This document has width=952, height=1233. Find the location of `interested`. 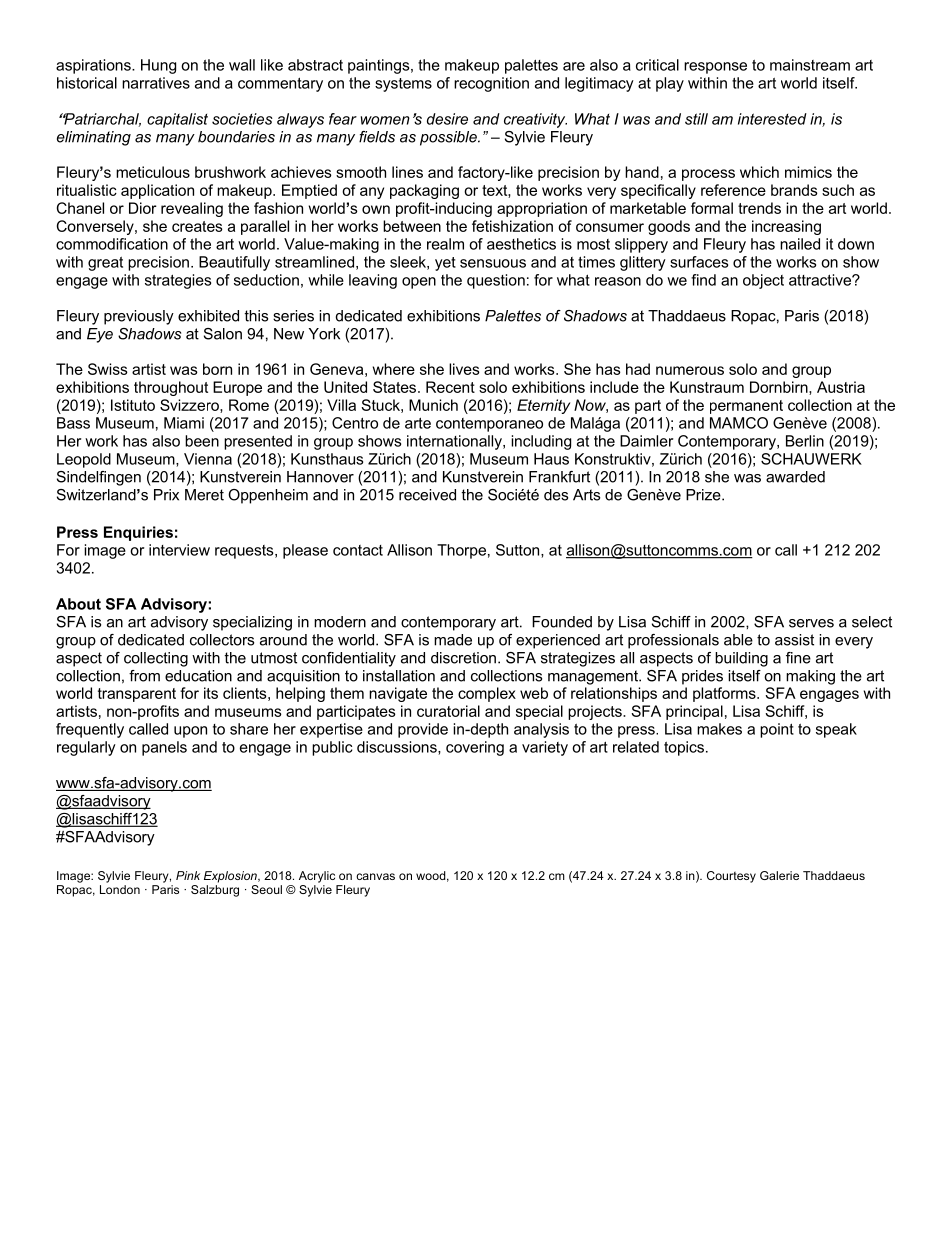

interested is located at coordinates (772, 119).
